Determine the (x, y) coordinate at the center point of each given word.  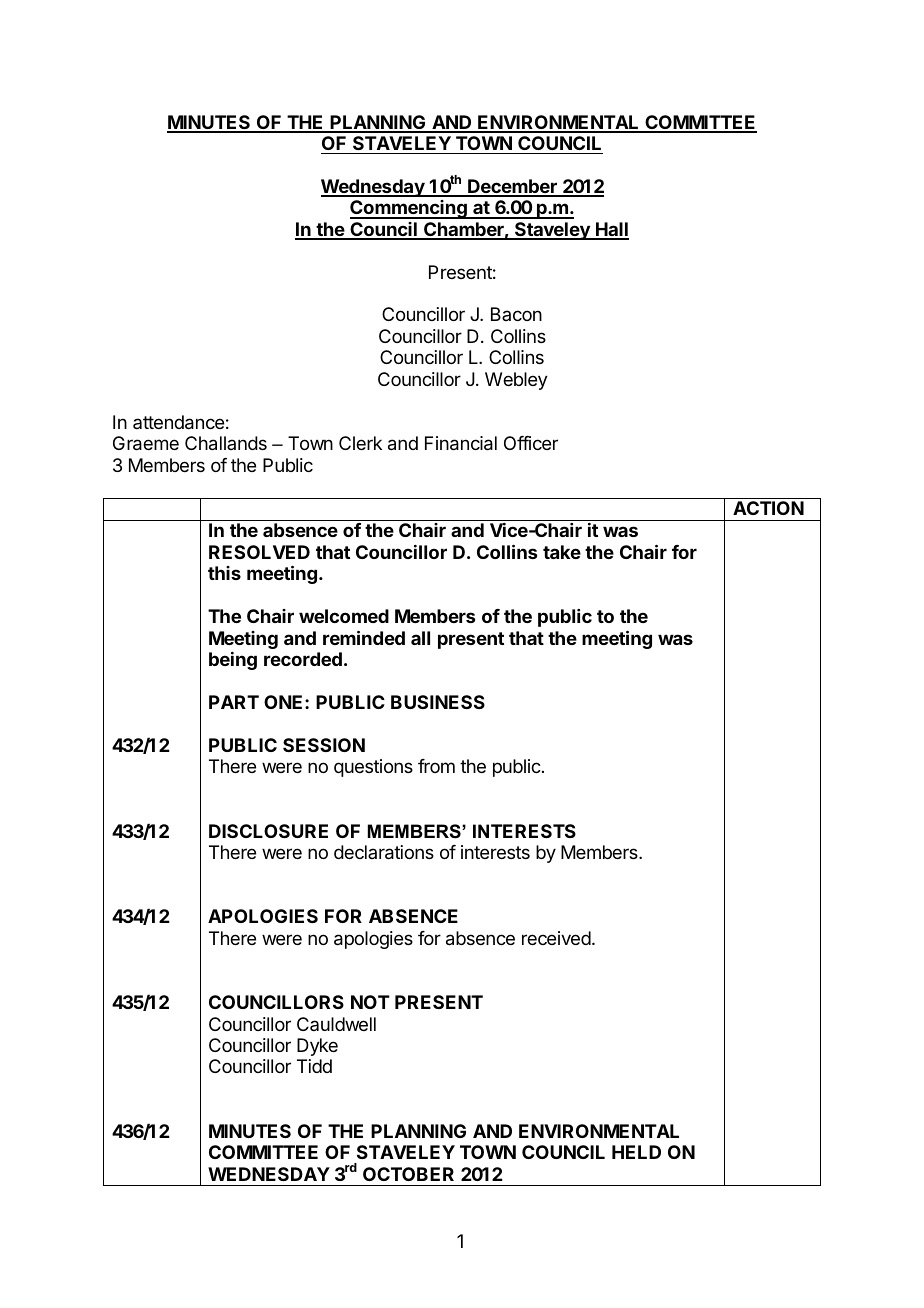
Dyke (317, 1047)
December (512, 187)
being (233, 661)
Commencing (409, 209)
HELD (636, 1152)
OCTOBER (408, 1174)
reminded (364, 637)
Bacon (516, 314)
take (562, 552)
